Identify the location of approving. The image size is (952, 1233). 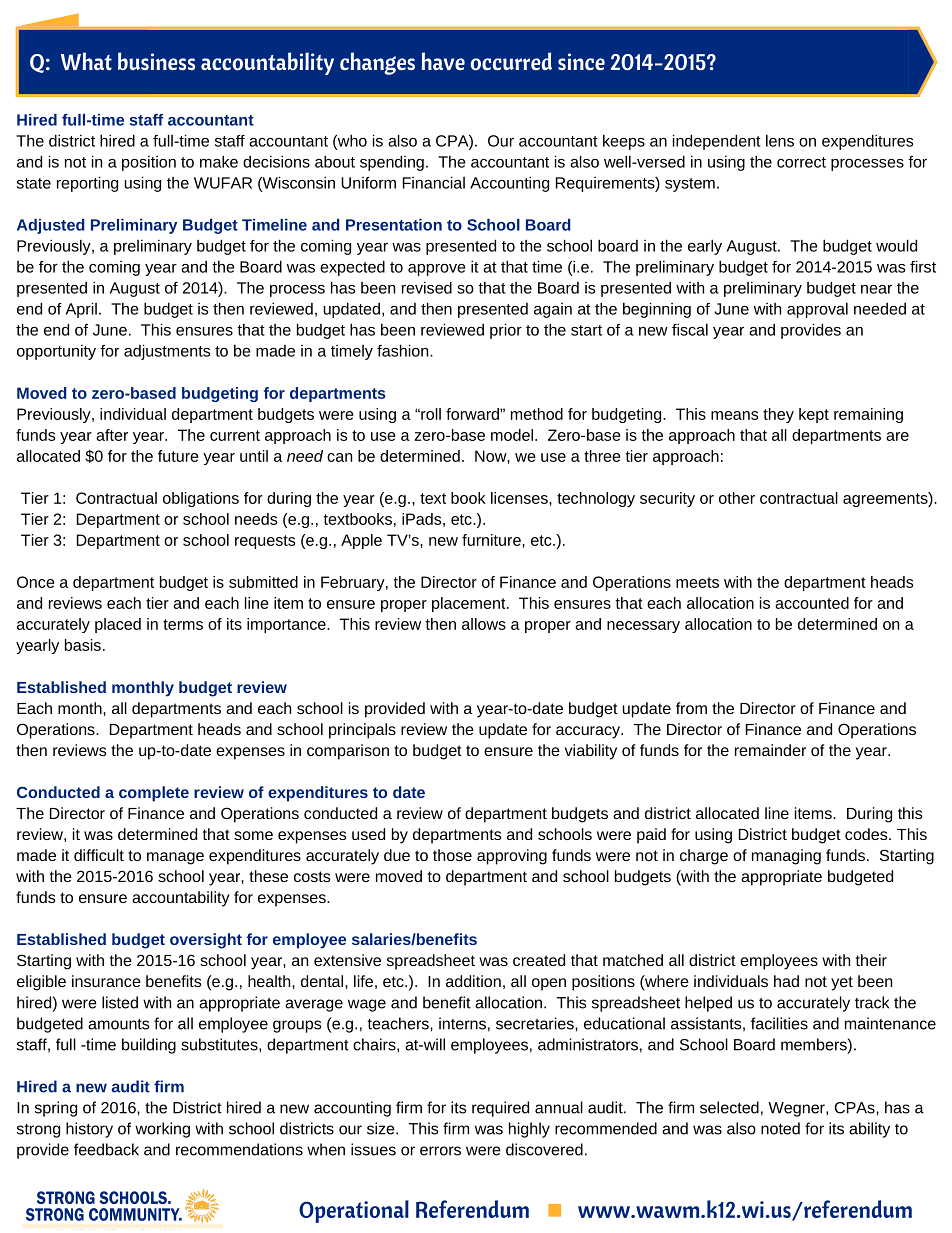
(512, 857).
